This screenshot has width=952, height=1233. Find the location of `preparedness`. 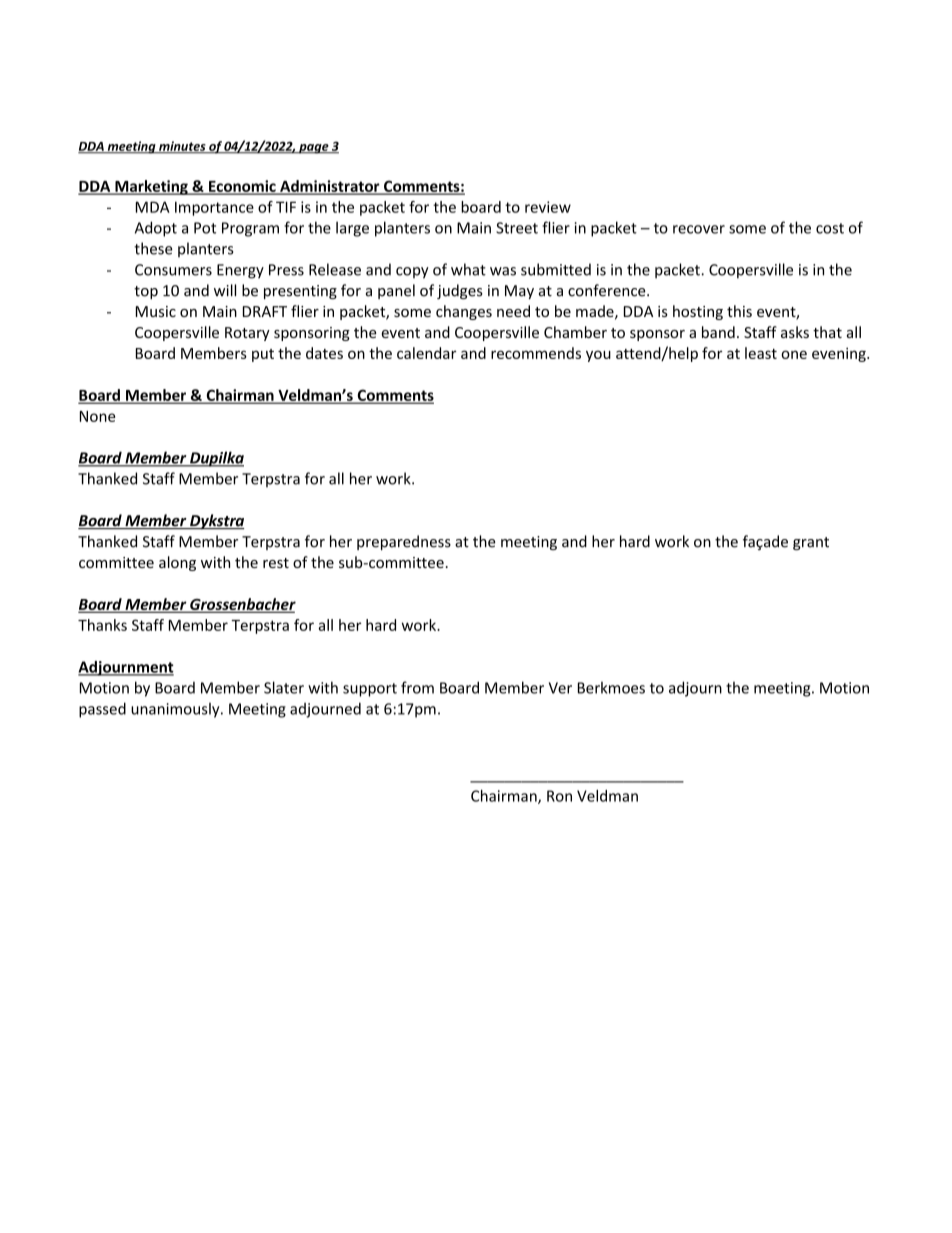

preparedness is located at coordinates (404, 542).
